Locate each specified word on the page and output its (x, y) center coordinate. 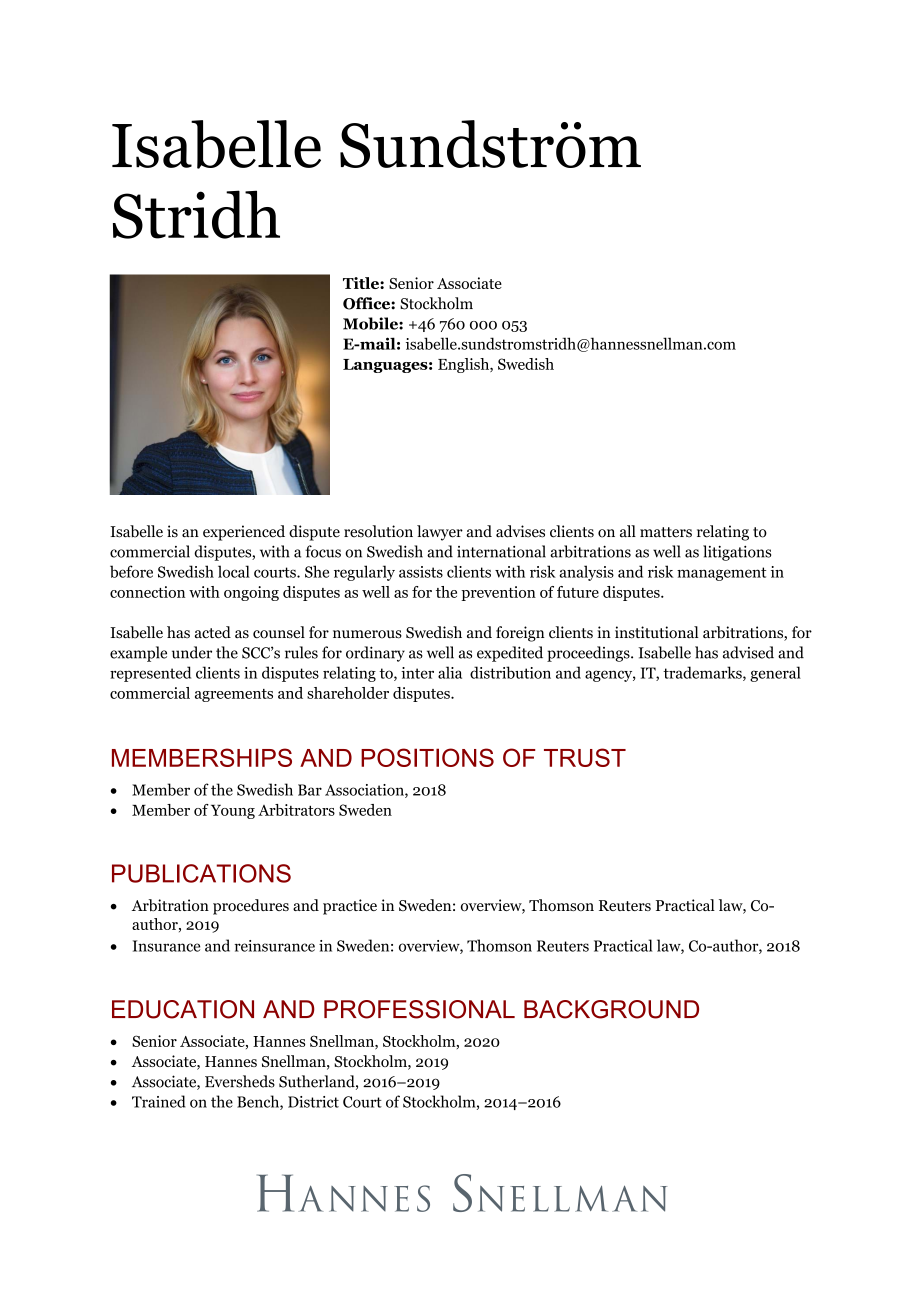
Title (362, 283)
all (628, 531)
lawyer (440, 533)
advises (520, 531)
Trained (159, 1101)
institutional (657, 632)
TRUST (585, 757)
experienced (244, 533)
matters (666, 532)
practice (350, 907)
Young (233, 812)
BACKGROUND (611, 1009)
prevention (498, 593)
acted (213, 632)
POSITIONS (427, 757)
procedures (251, 907)
